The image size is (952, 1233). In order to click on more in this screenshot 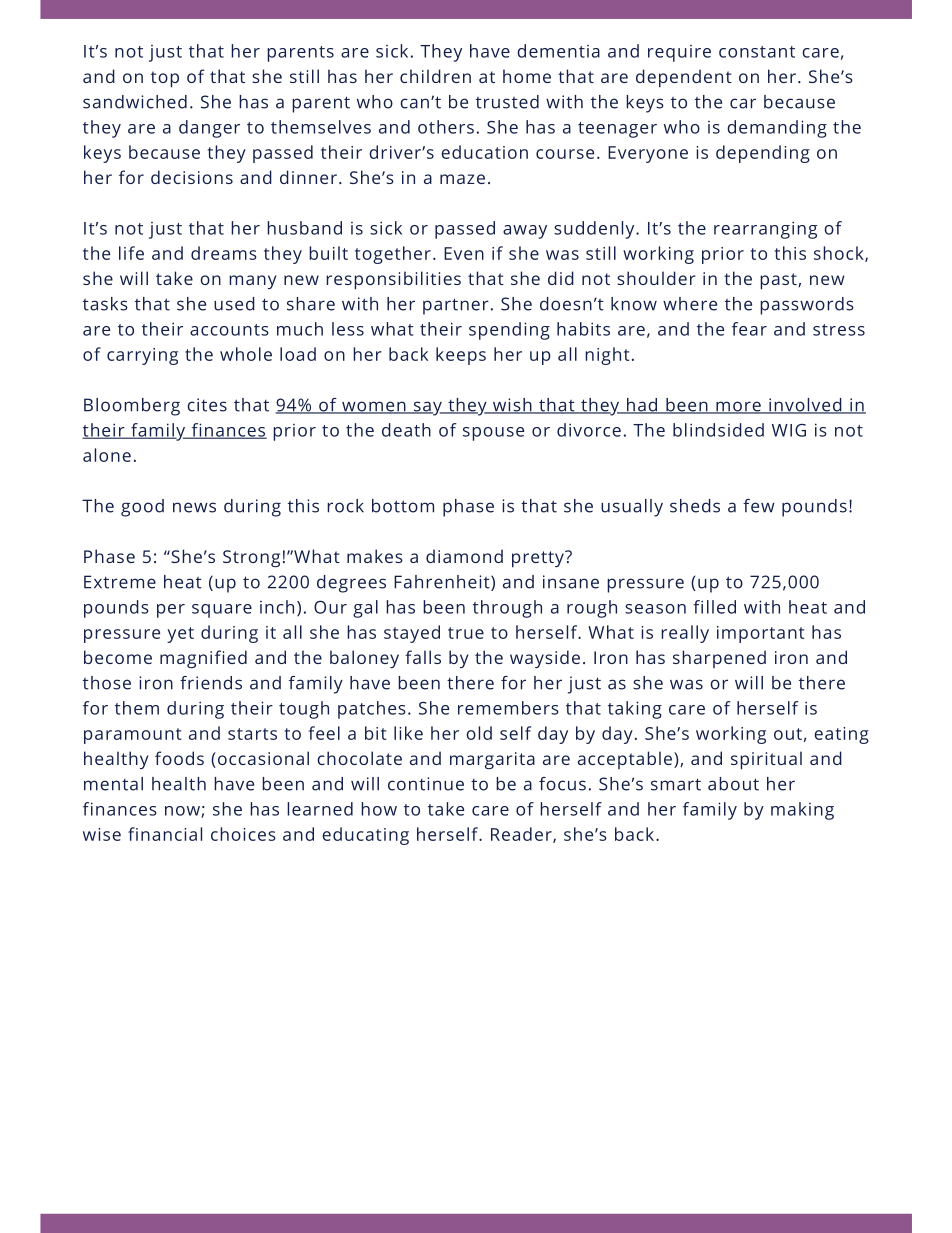, I will do `click(738, 407)`.
